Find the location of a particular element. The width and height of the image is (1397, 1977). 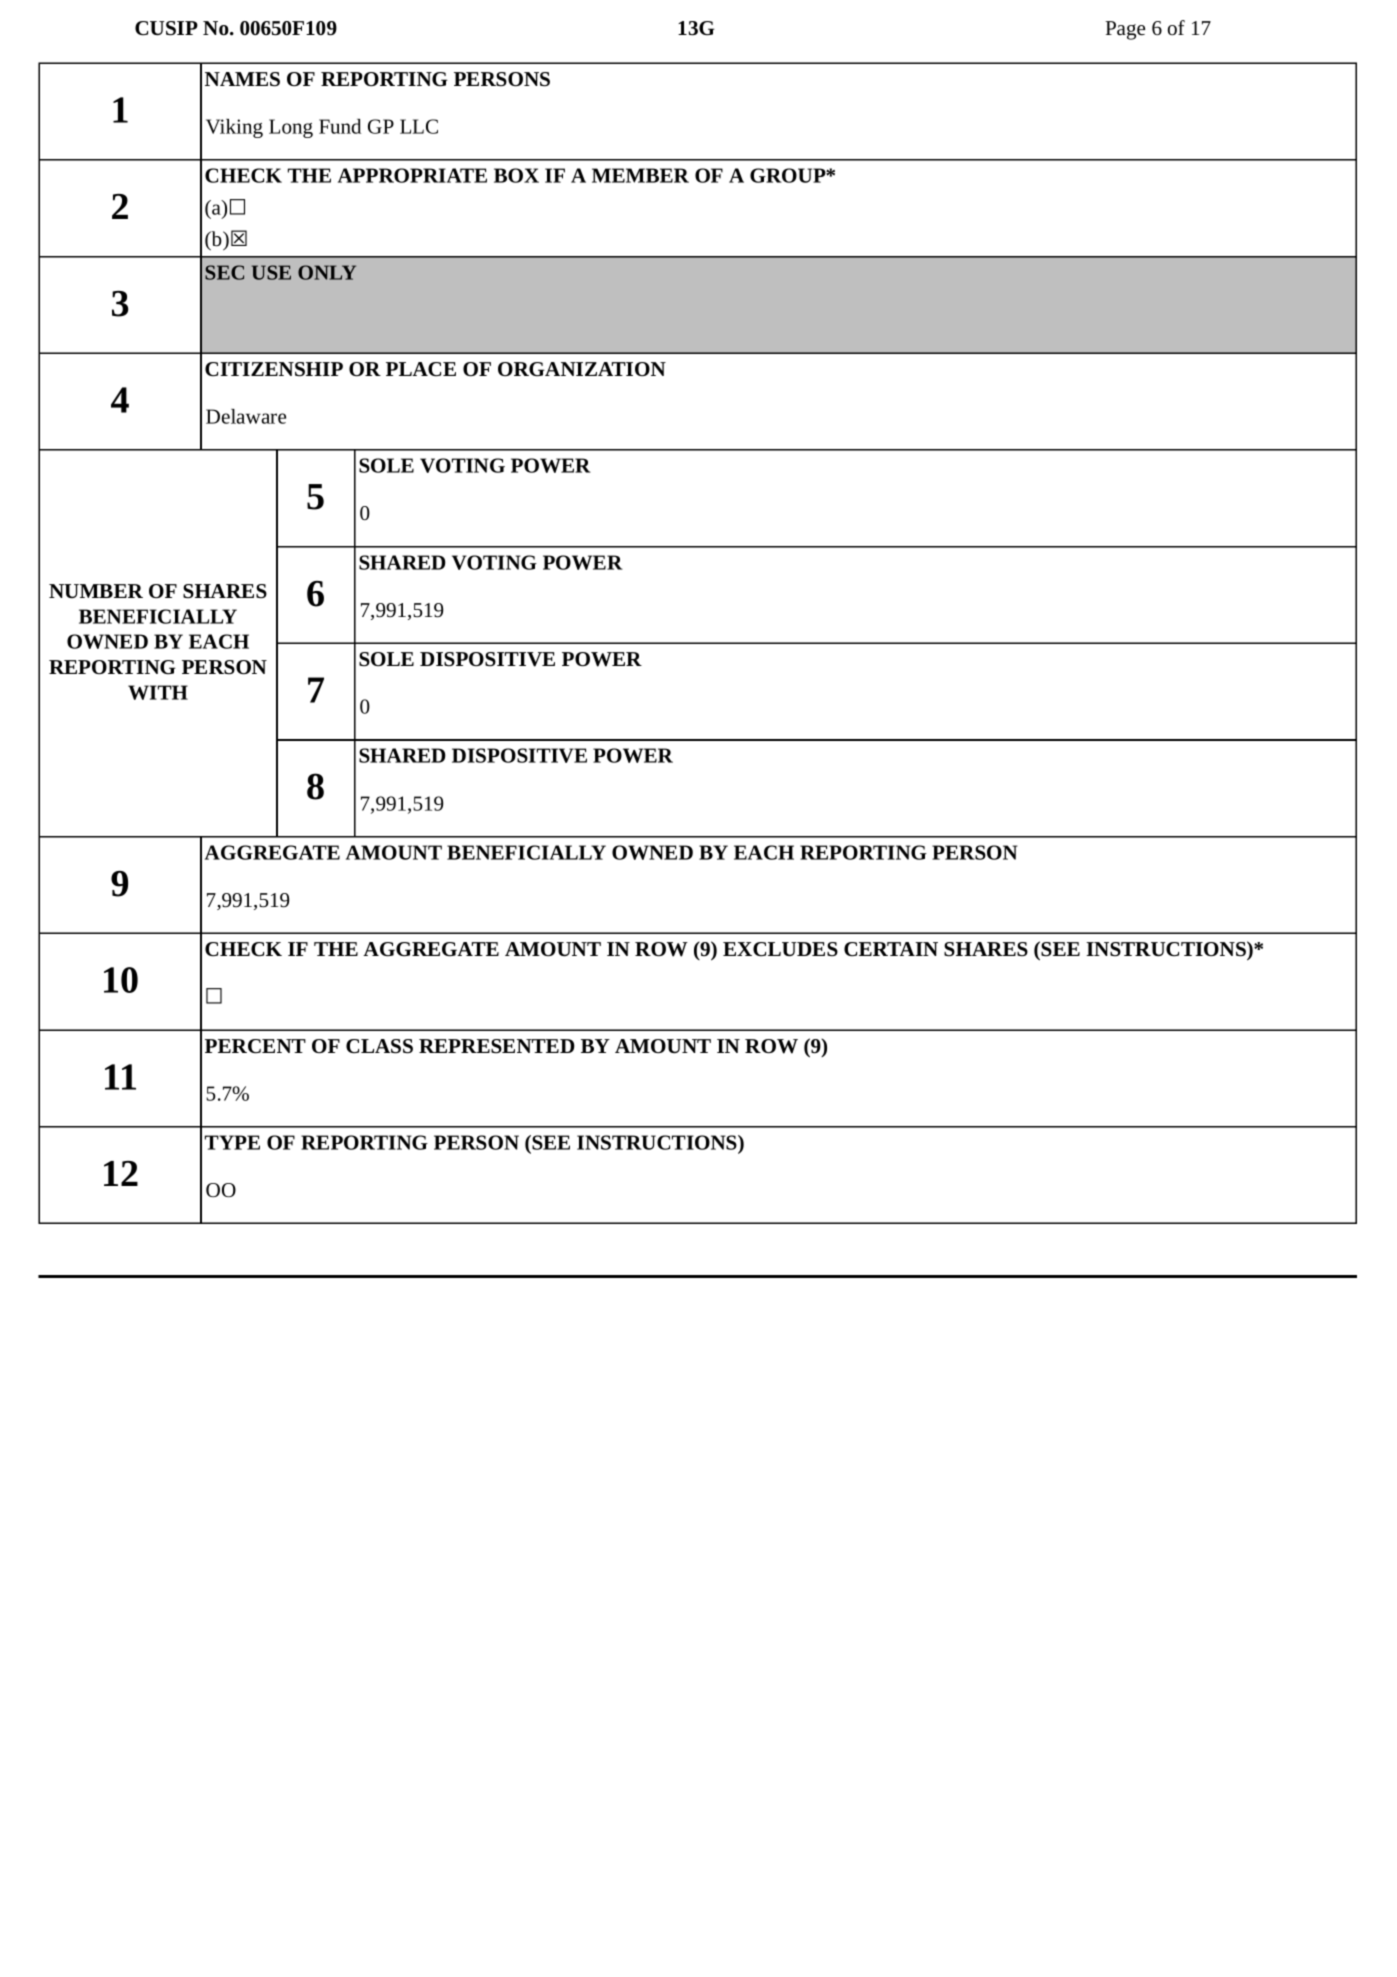

TYPE is located at coordinates (232, 1142).
